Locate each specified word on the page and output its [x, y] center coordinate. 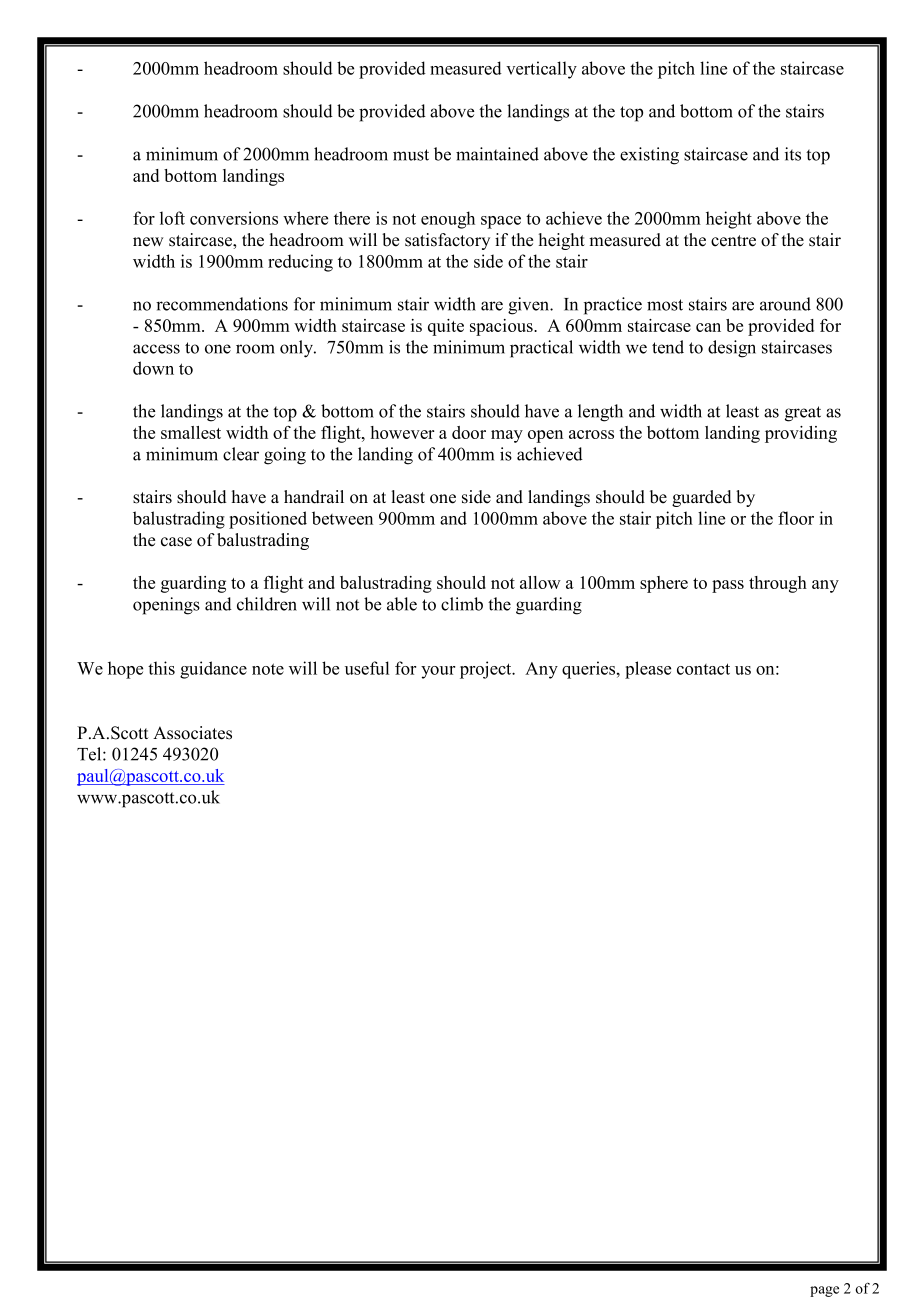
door [469, 432]
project [487, 670]
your [438, 672]
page [824, 1291]
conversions [234, 218]
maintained [497, 154]
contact [703, 669]
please [648, 670]
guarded [702, 498]
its [793, 154]
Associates [192, 733]
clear [241, 454]
